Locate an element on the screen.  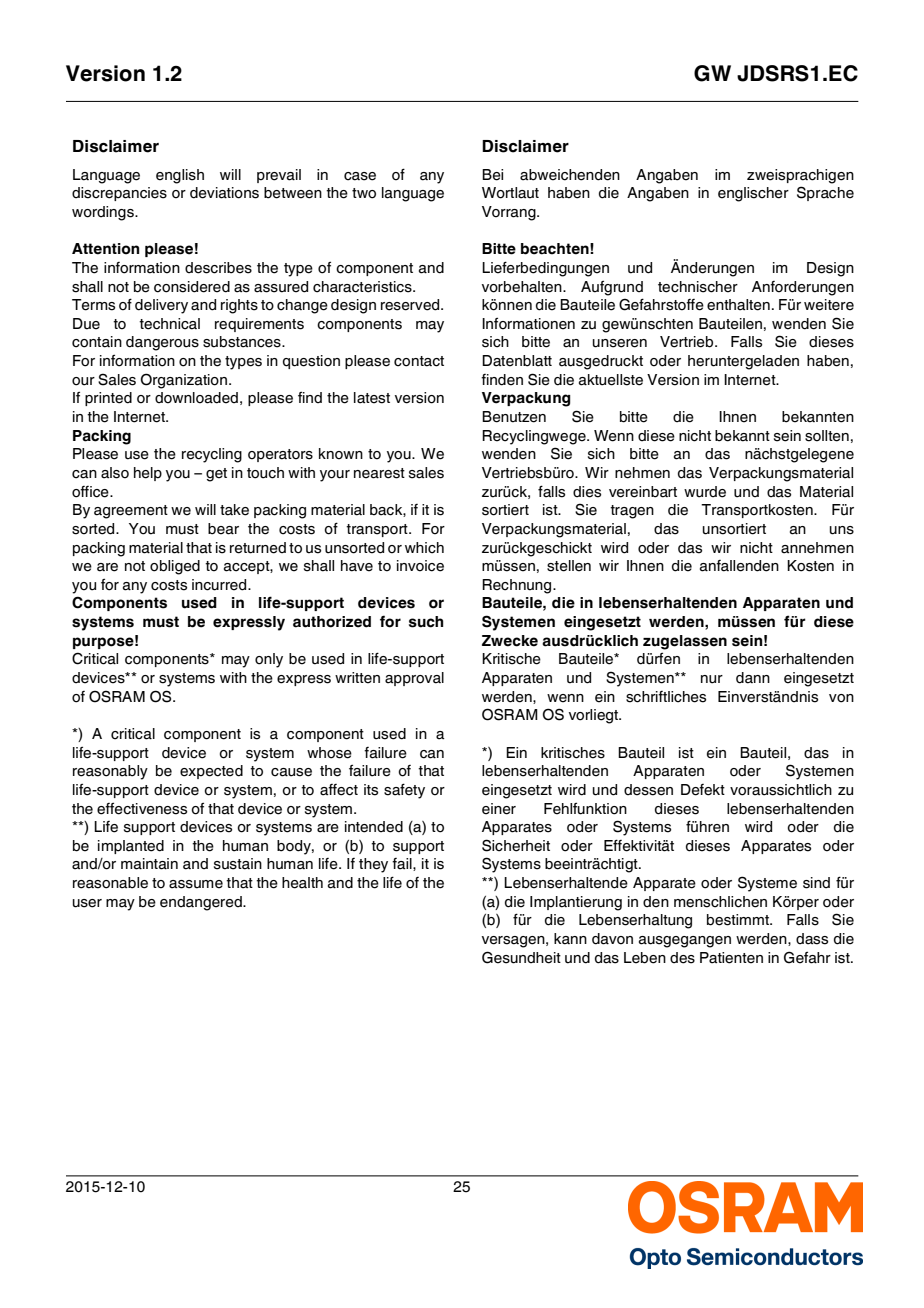
such is located at coordinates (426, 622).
